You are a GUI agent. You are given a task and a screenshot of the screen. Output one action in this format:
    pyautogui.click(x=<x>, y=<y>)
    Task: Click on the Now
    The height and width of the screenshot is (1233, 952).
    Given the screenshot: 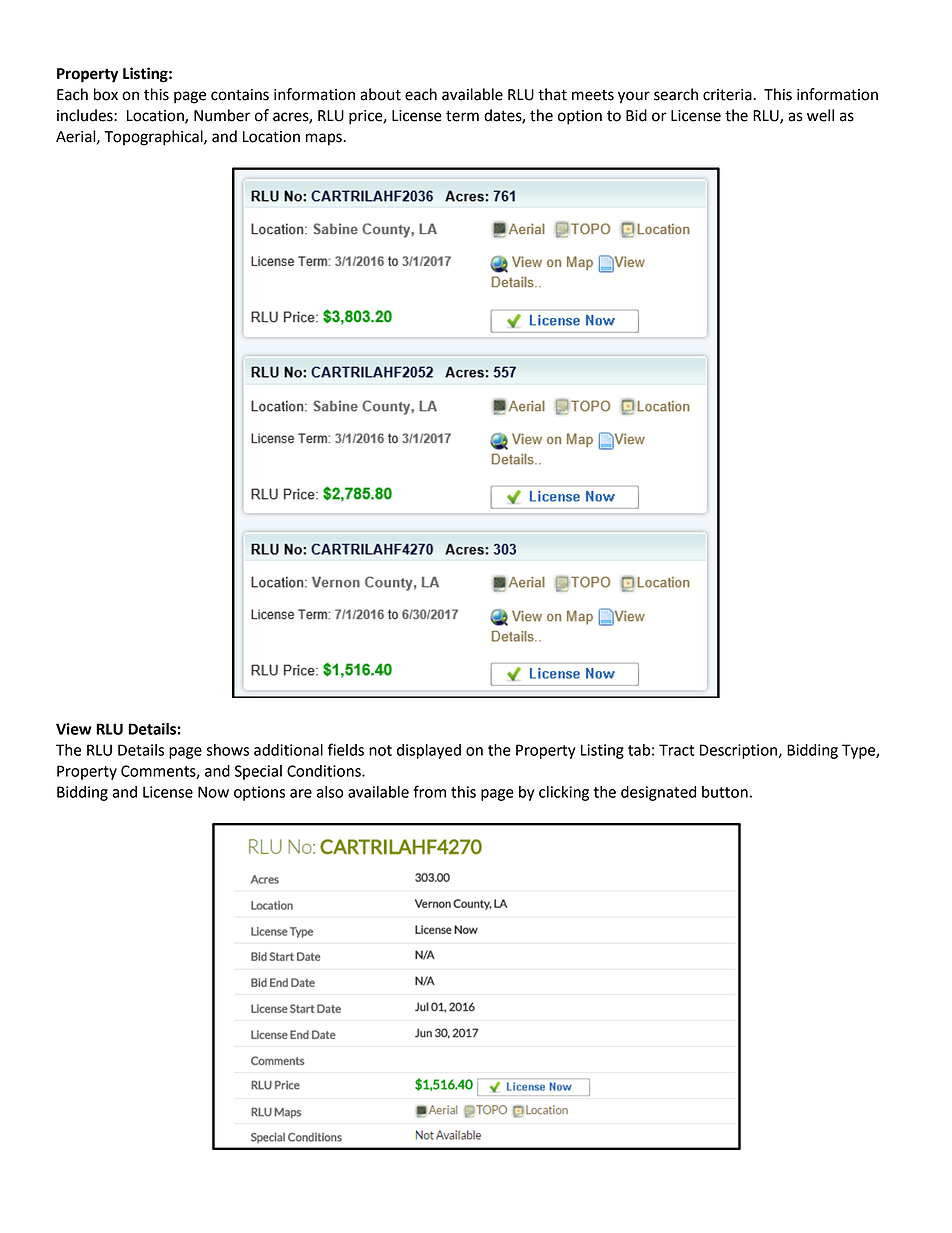 What is the action you would take?
    pyautogui.click(x=213, y=792)
